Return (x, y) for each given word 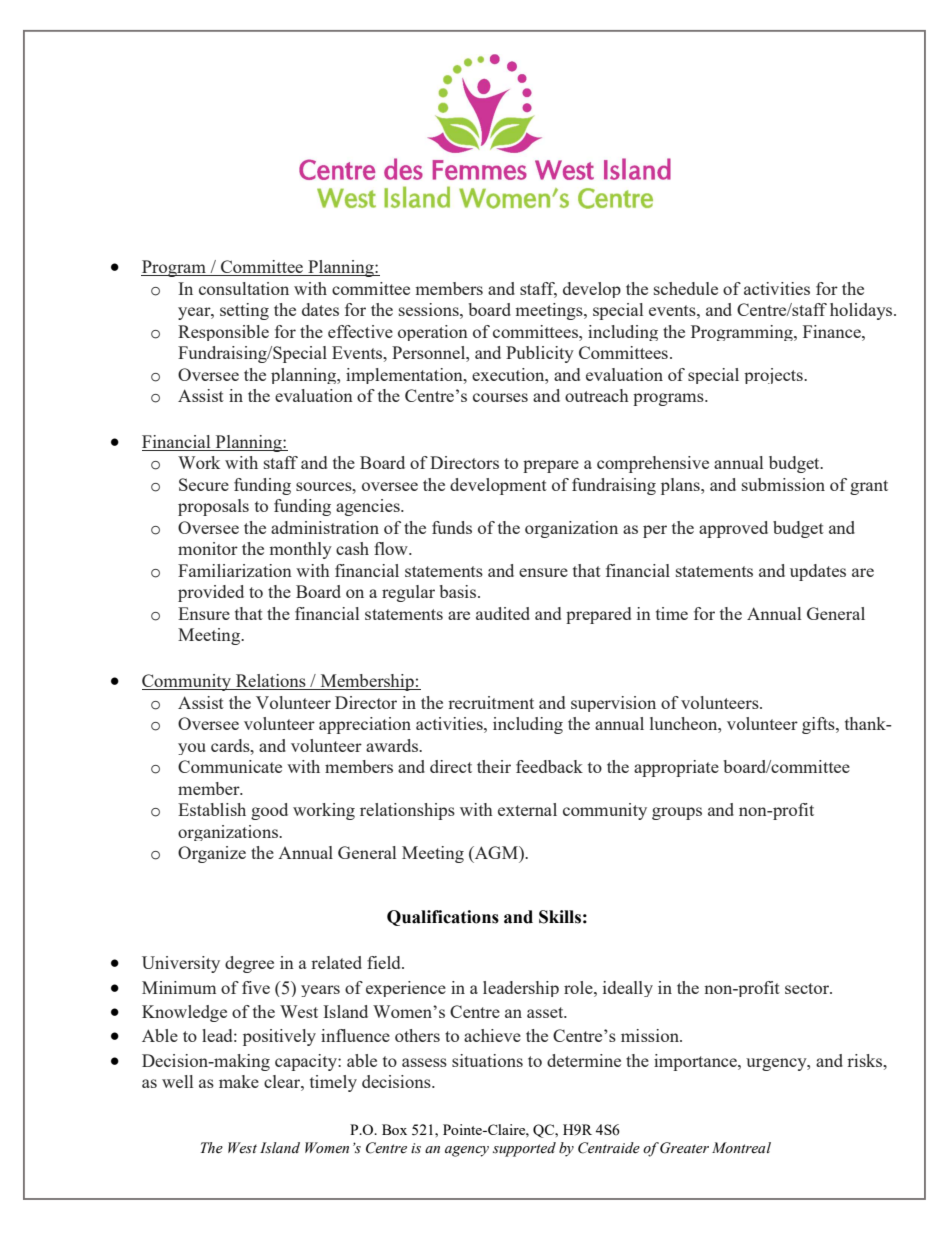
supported (524, 1149)
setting (244, 311)
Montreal (741, 1147)
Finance (833, 331)
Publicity (540, 354)
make (239, 1081)
